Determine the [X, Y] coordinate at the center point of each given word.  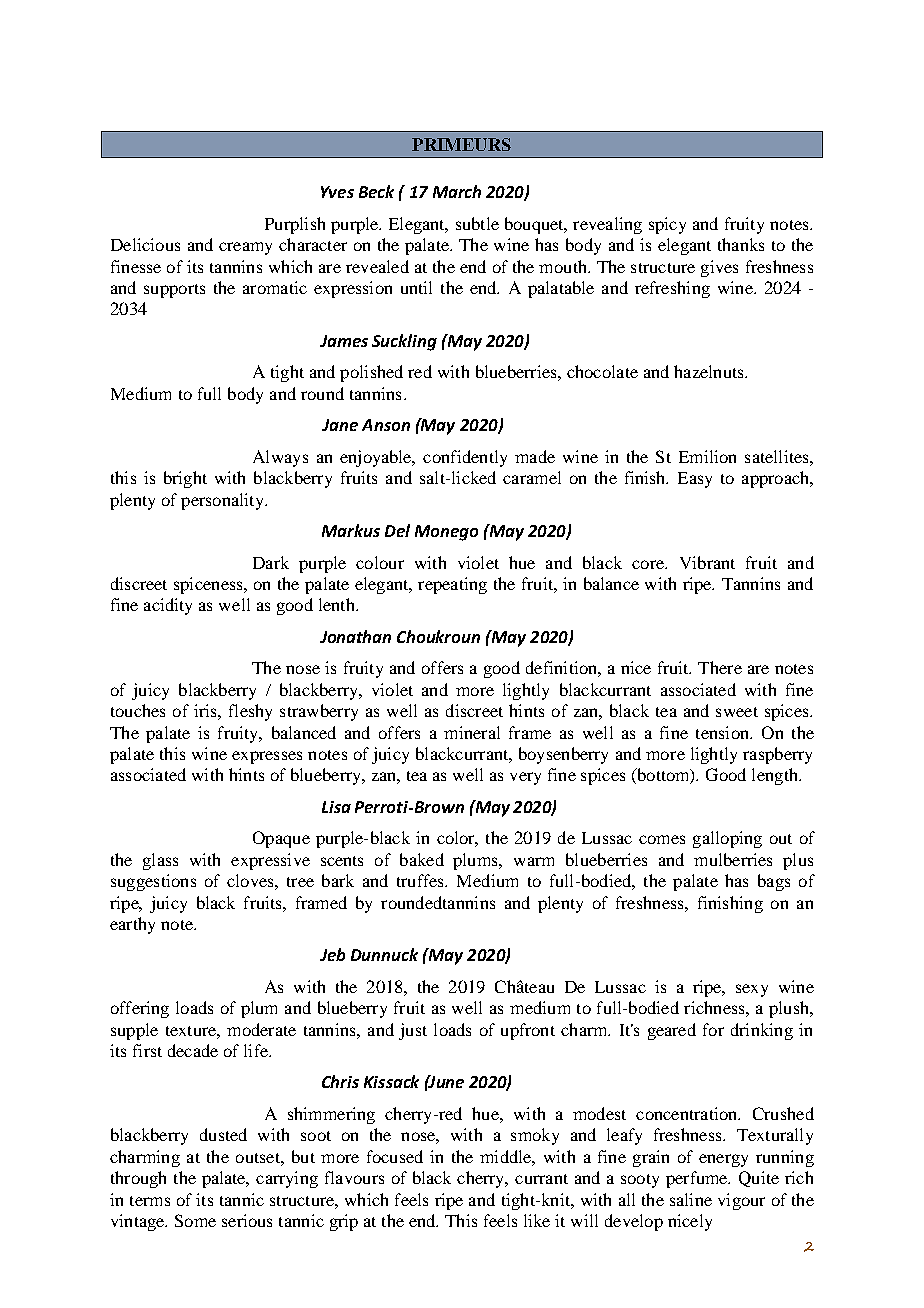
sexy [752, 990]
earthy [132, 925]
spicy [667, 225]
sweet [737, 712]
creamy [245, 248]
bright [185, 479]
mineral [472, 732]
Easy [695, 480]
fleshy [250, 712]
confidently [465, 458]
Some [195, 1220]
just [413, 1031]
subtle [477, 223]
